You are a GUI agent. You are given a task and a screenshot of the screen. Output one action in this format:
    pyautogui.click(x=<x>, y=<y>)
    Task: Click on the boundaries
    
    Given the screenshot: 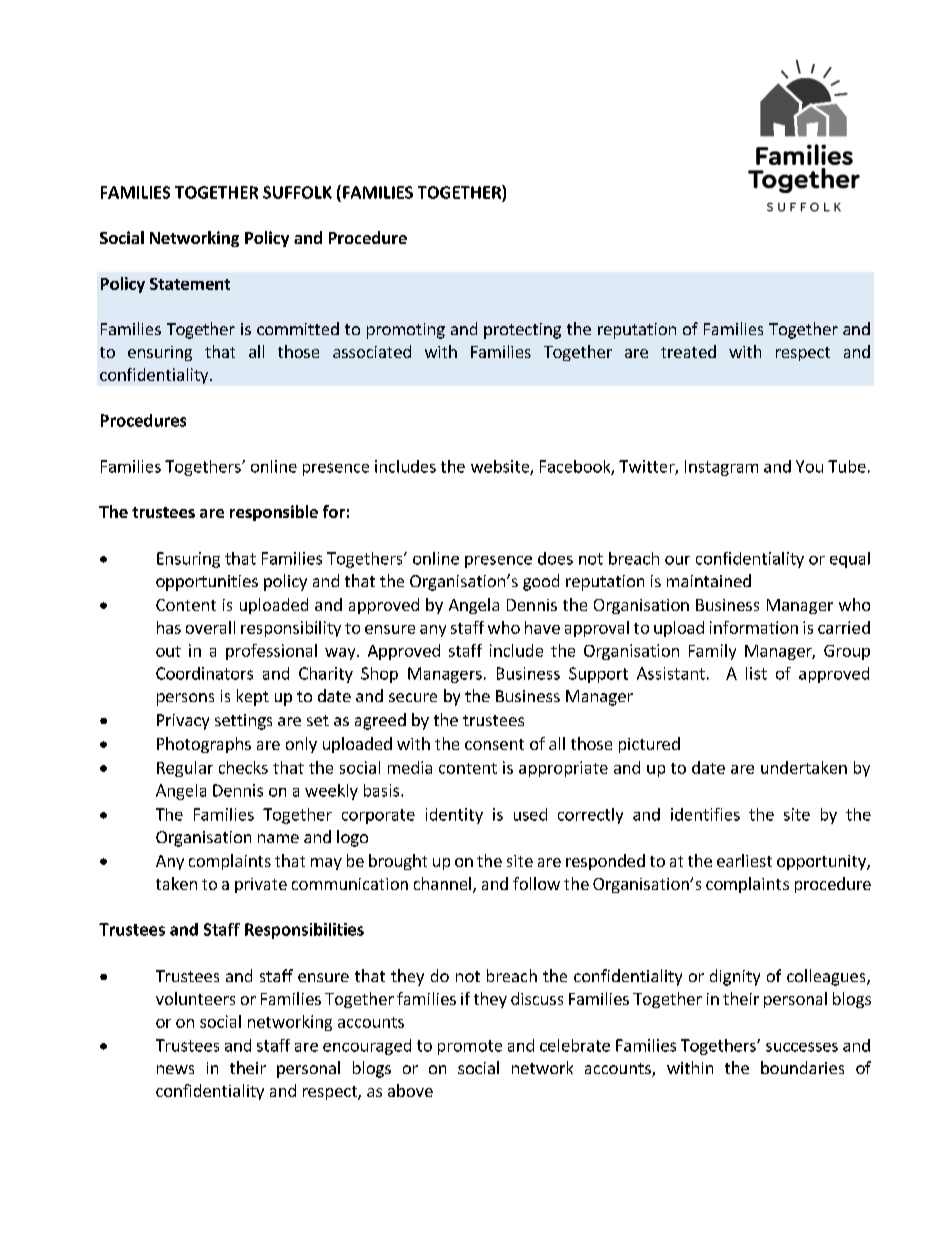 What is the action you would take?
    pyautogui.click(x=802, y=1067)
